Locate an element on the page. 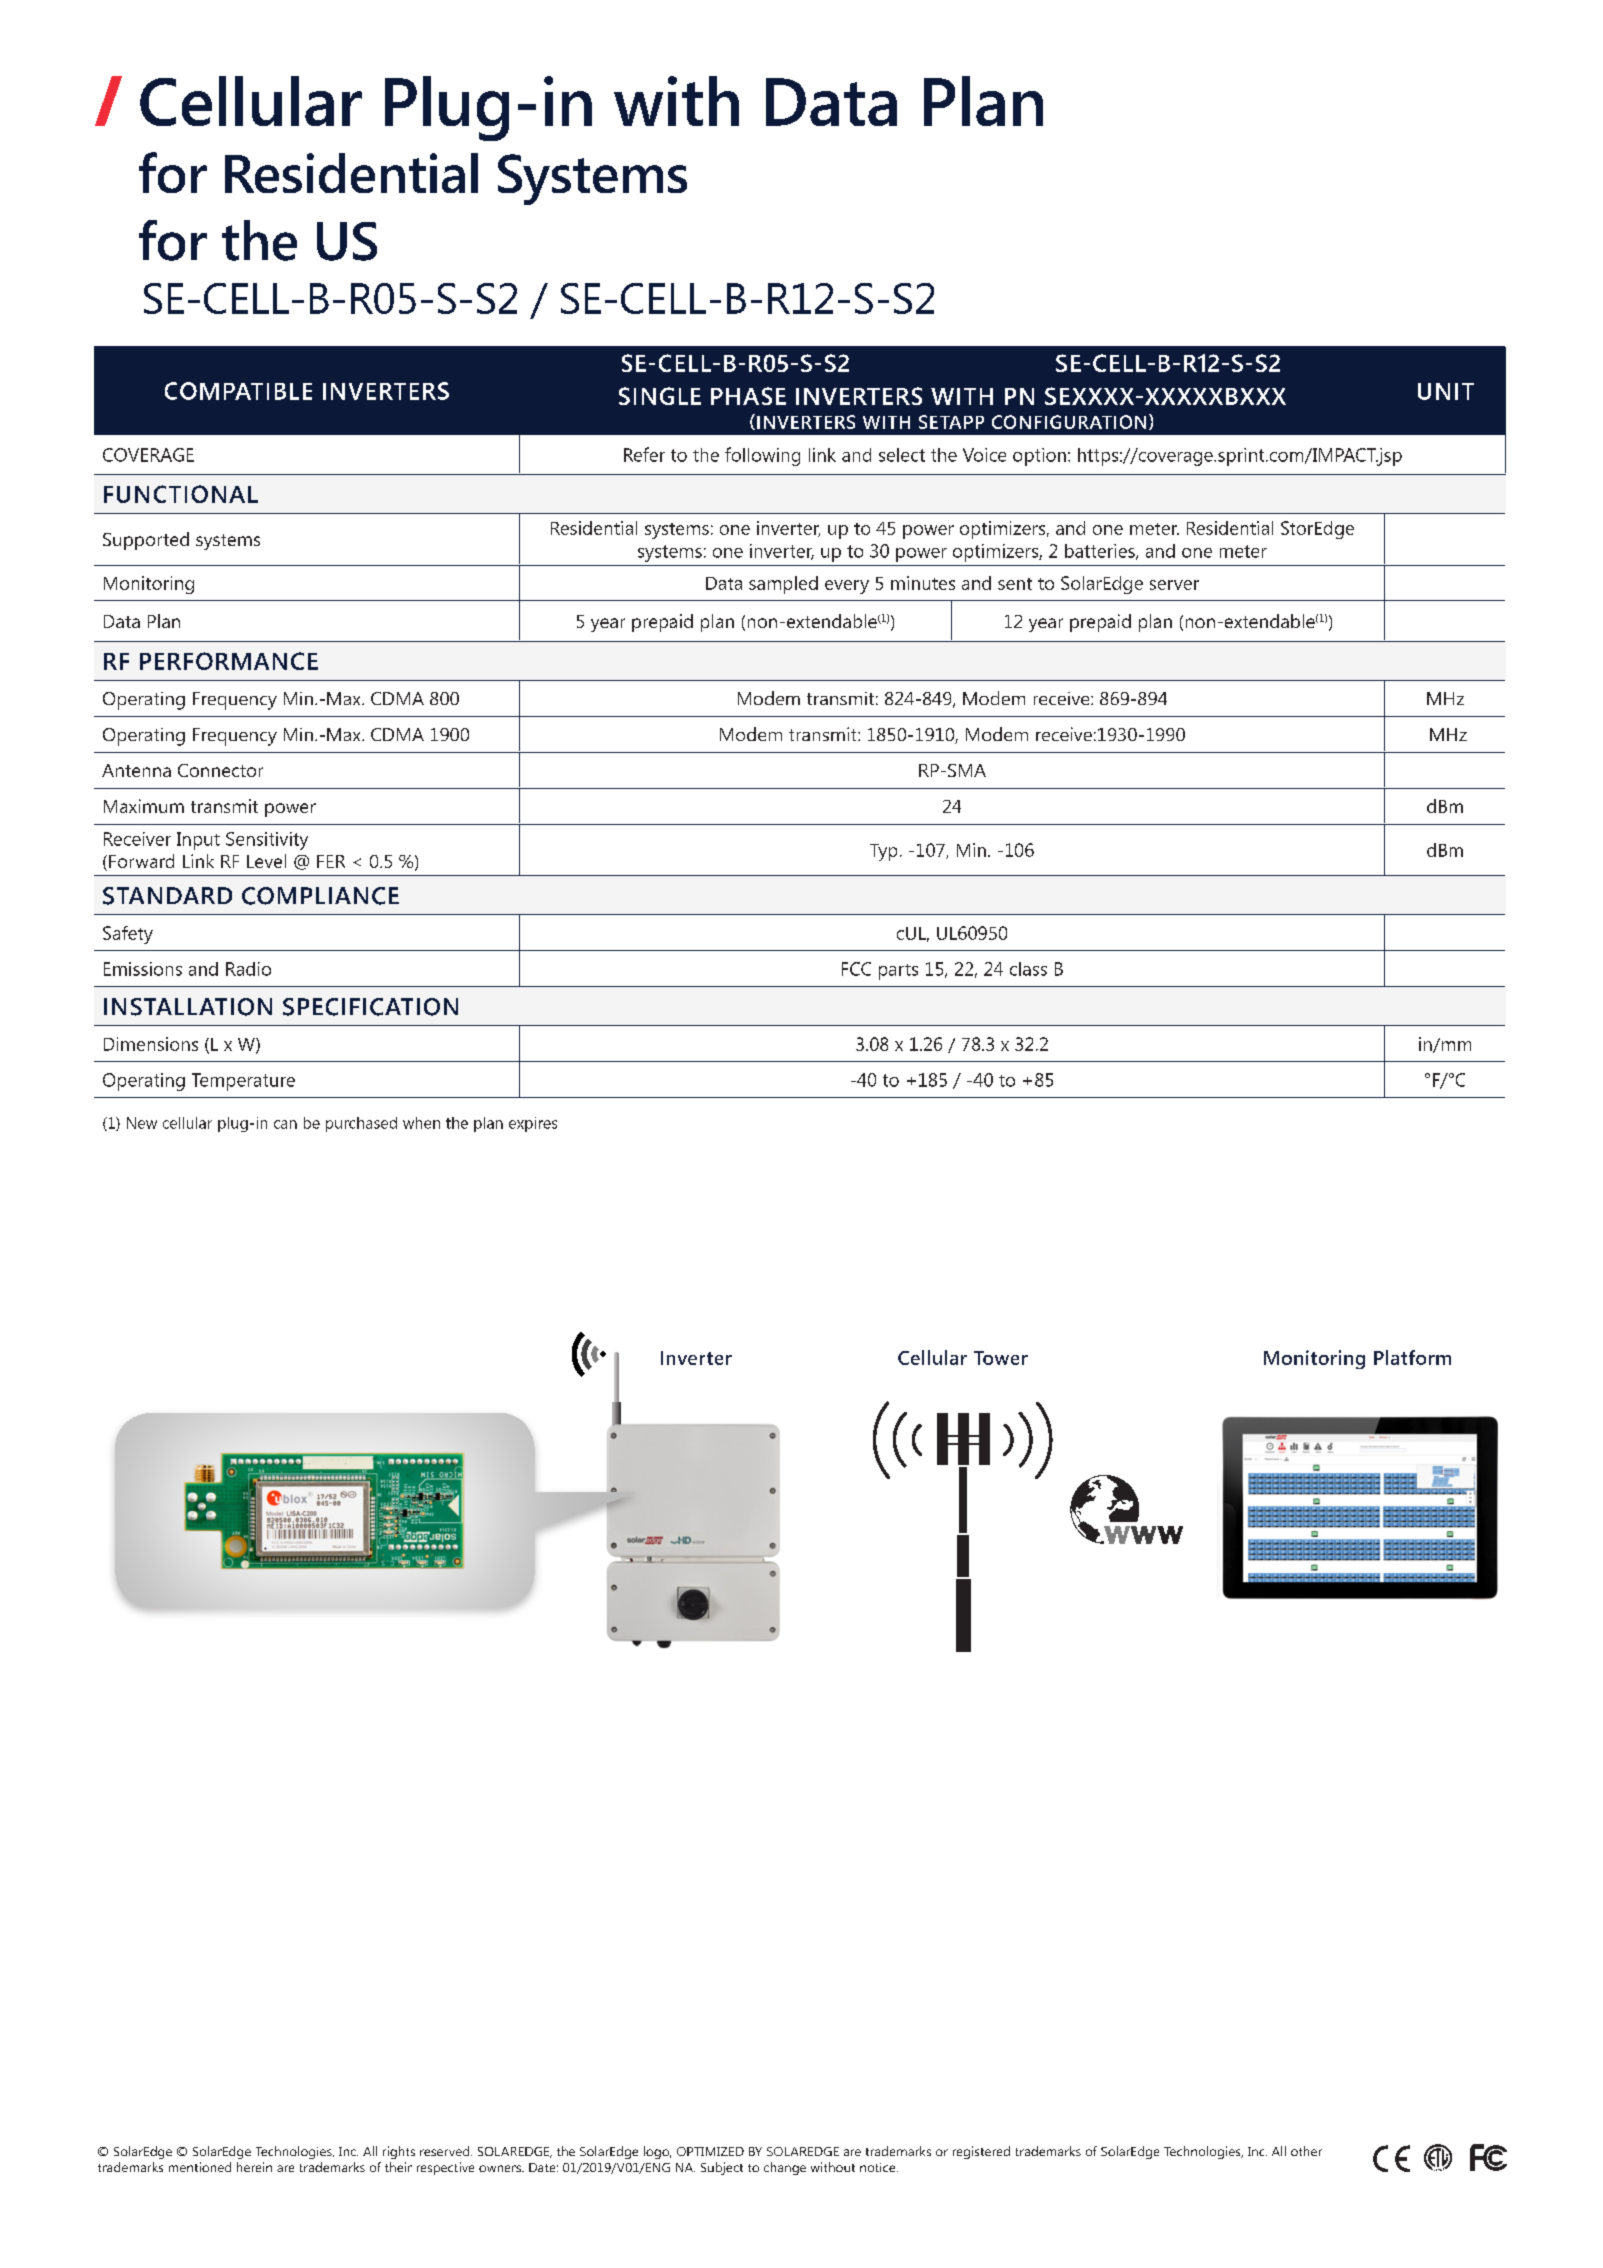 This image has width=1603, height=2268. UNIT is located at coordinates (1446, 391).
